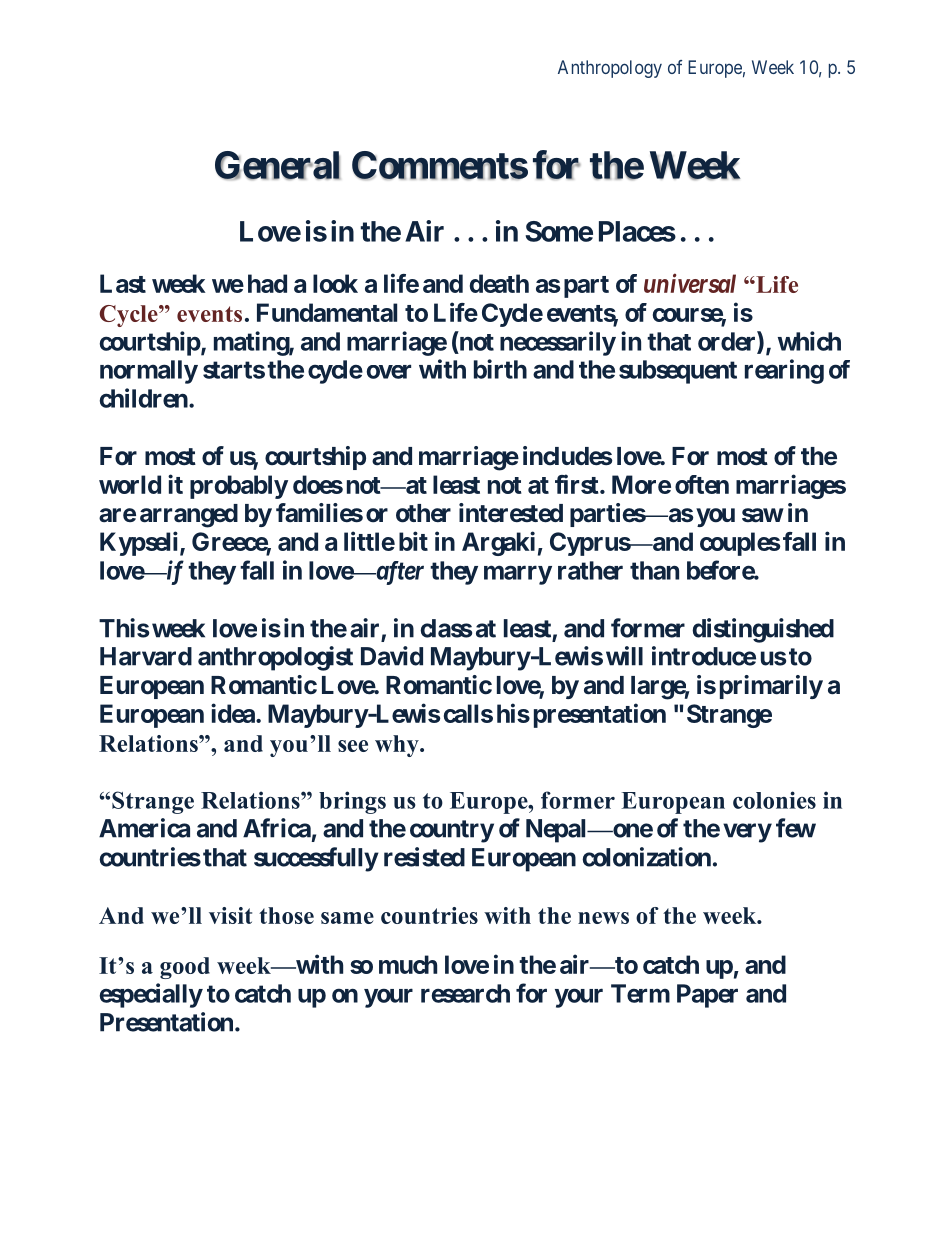 Image resolution: width=952 pixels, height=1233 pixels. I want to click on good, so click(185, 968).
